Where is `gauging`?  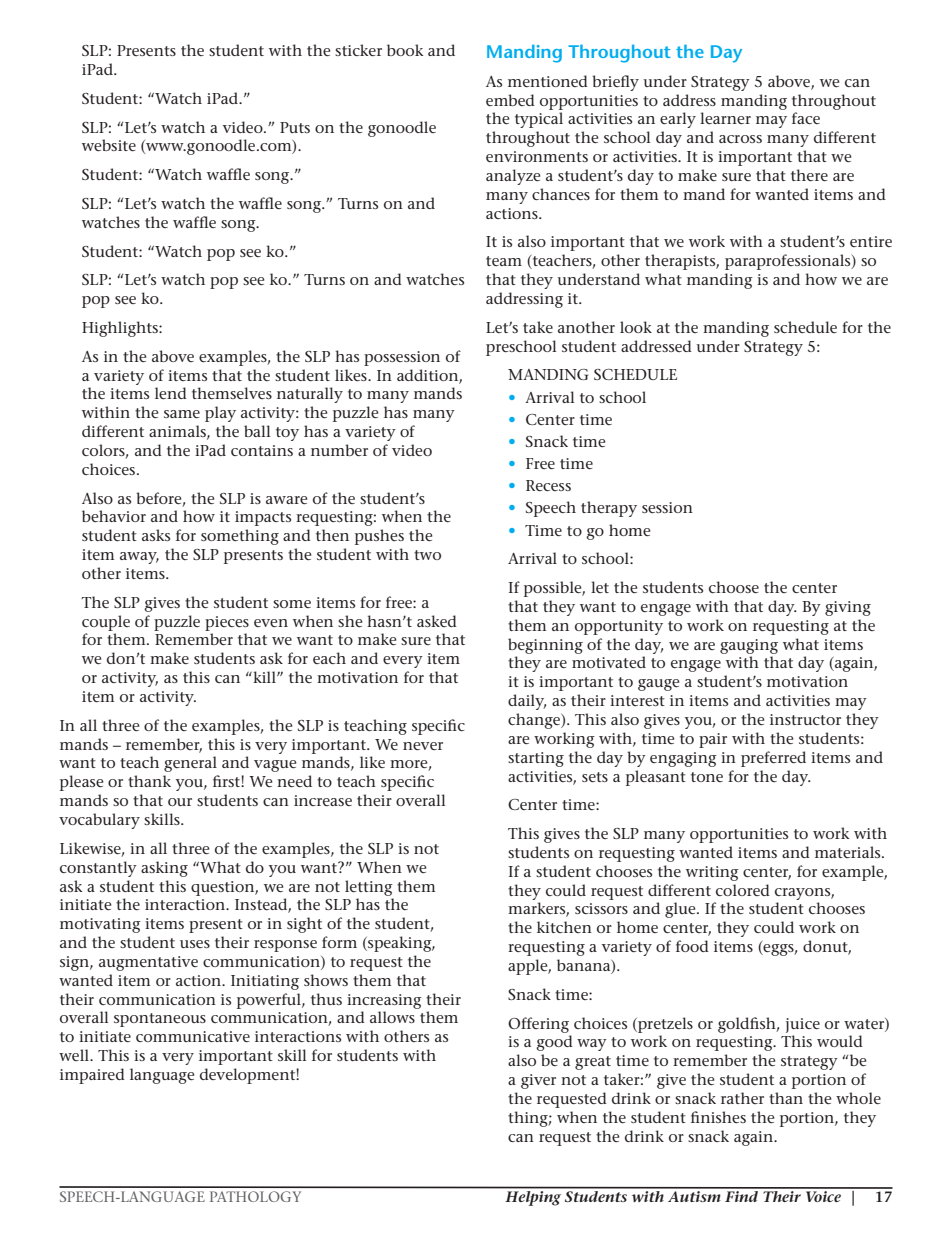
gauging is located at coordinates (749, 646).
